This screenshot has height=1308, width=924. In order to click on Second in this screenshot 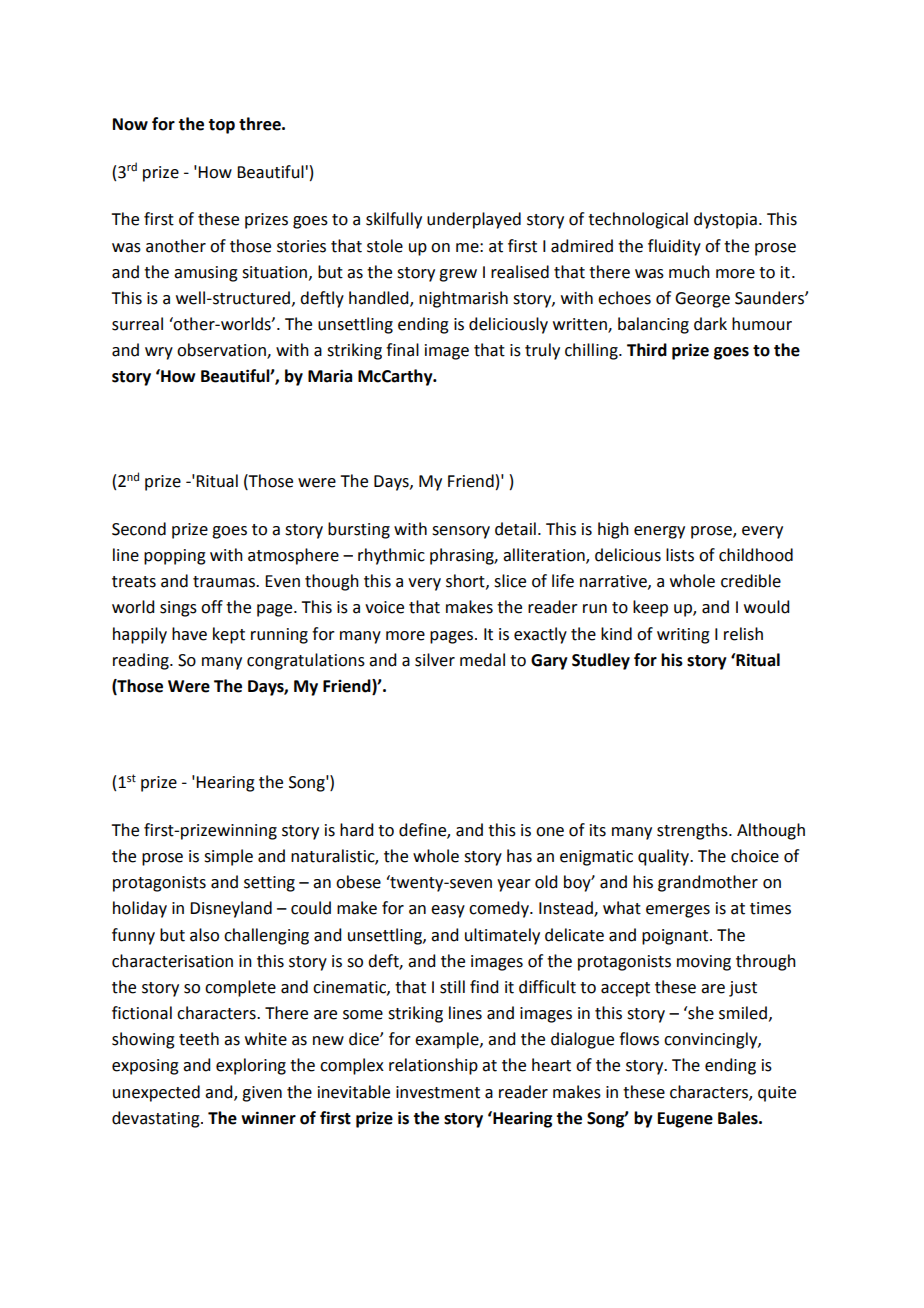, I will do `click(139, 529)`.
